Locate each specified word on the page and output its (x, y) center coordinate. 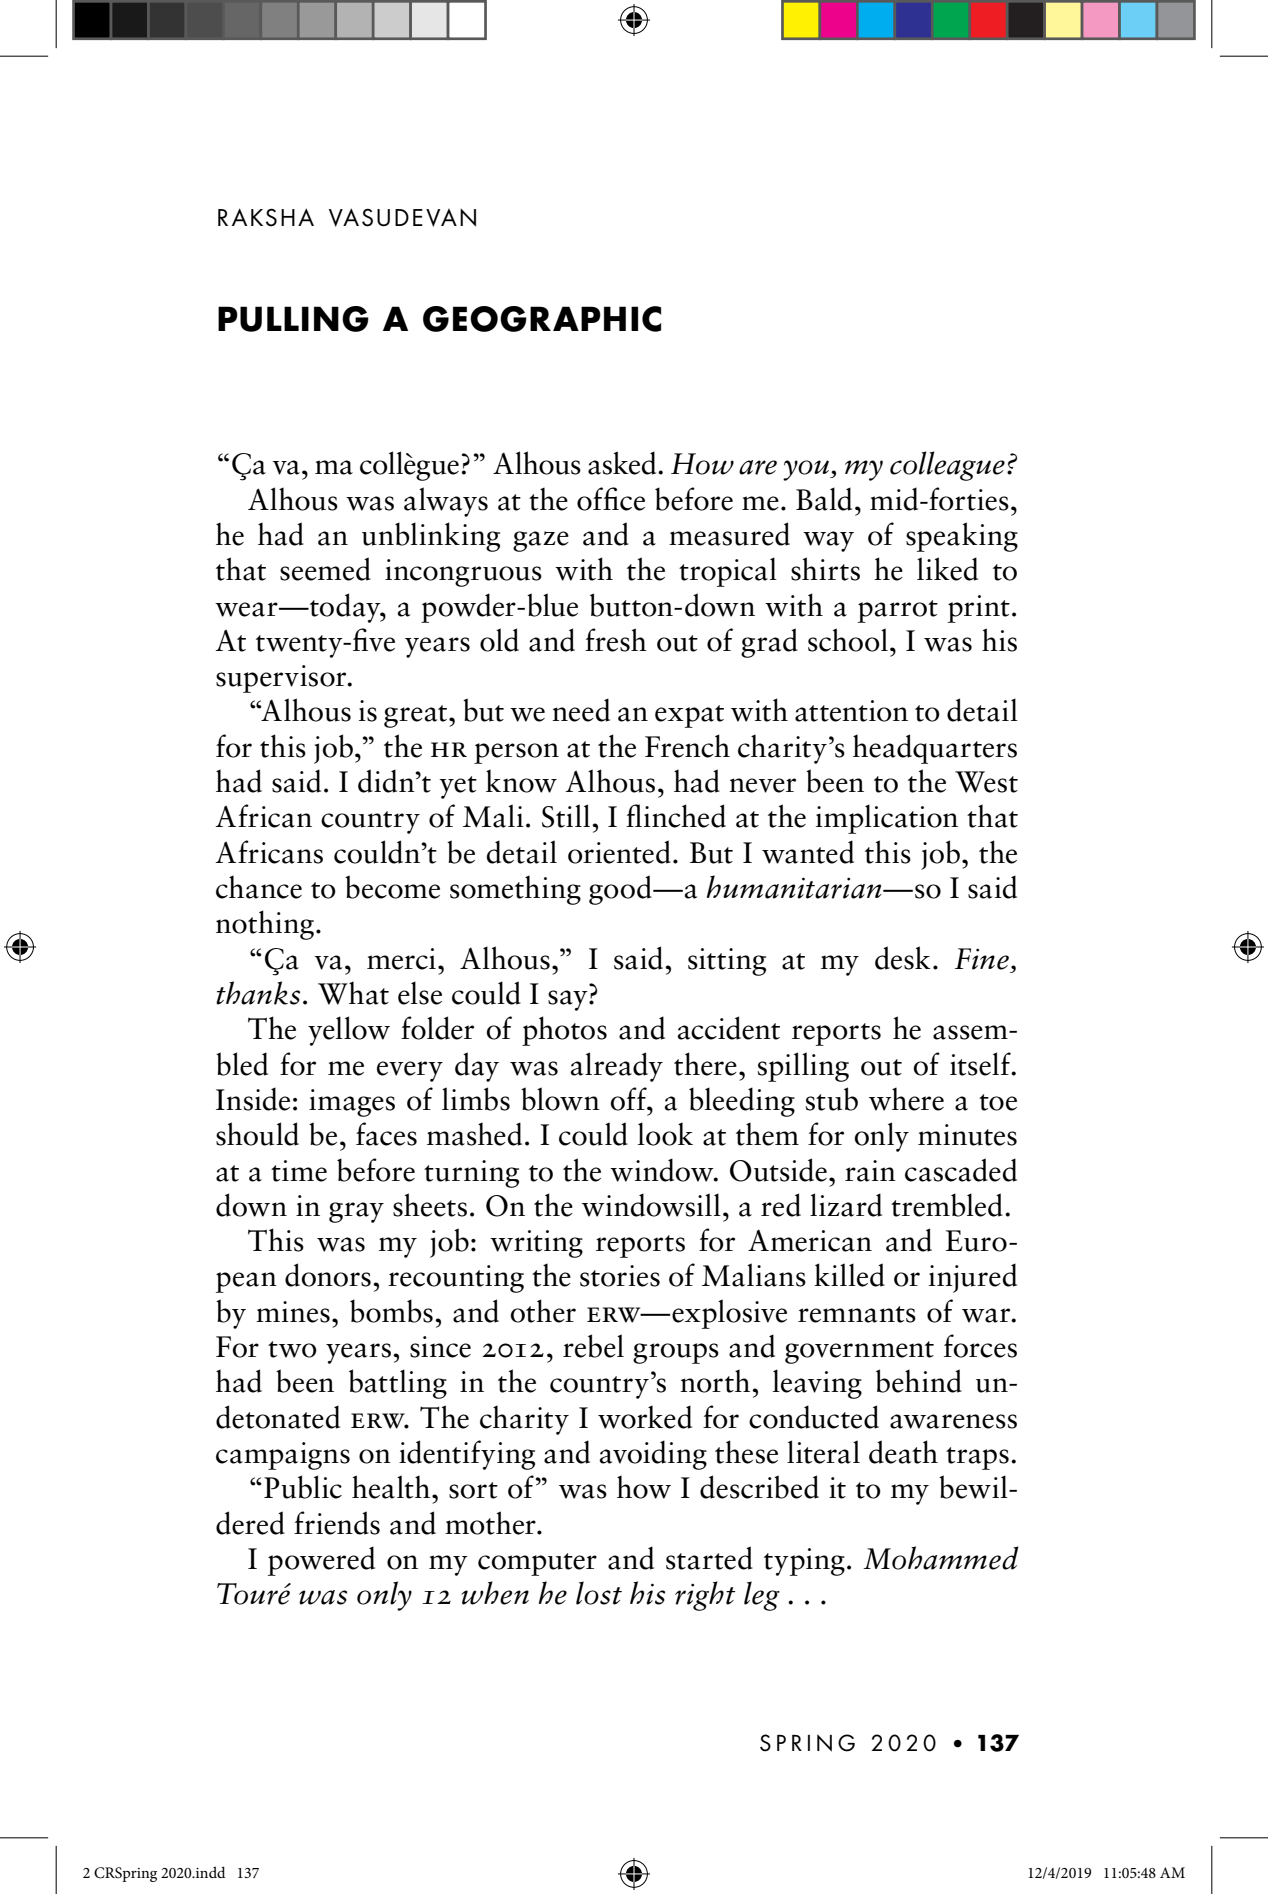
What (353, 993)
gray (356, 1212)
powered (321, 1561)
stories (620, 1276)
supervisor (282, 679)
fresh (616, 640)
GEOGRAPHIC (542, 319)
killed (849, 1275)
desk (903, 958)
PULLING (293, 319)
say (569, 1000)
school (848, 640)
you (807, 470)
